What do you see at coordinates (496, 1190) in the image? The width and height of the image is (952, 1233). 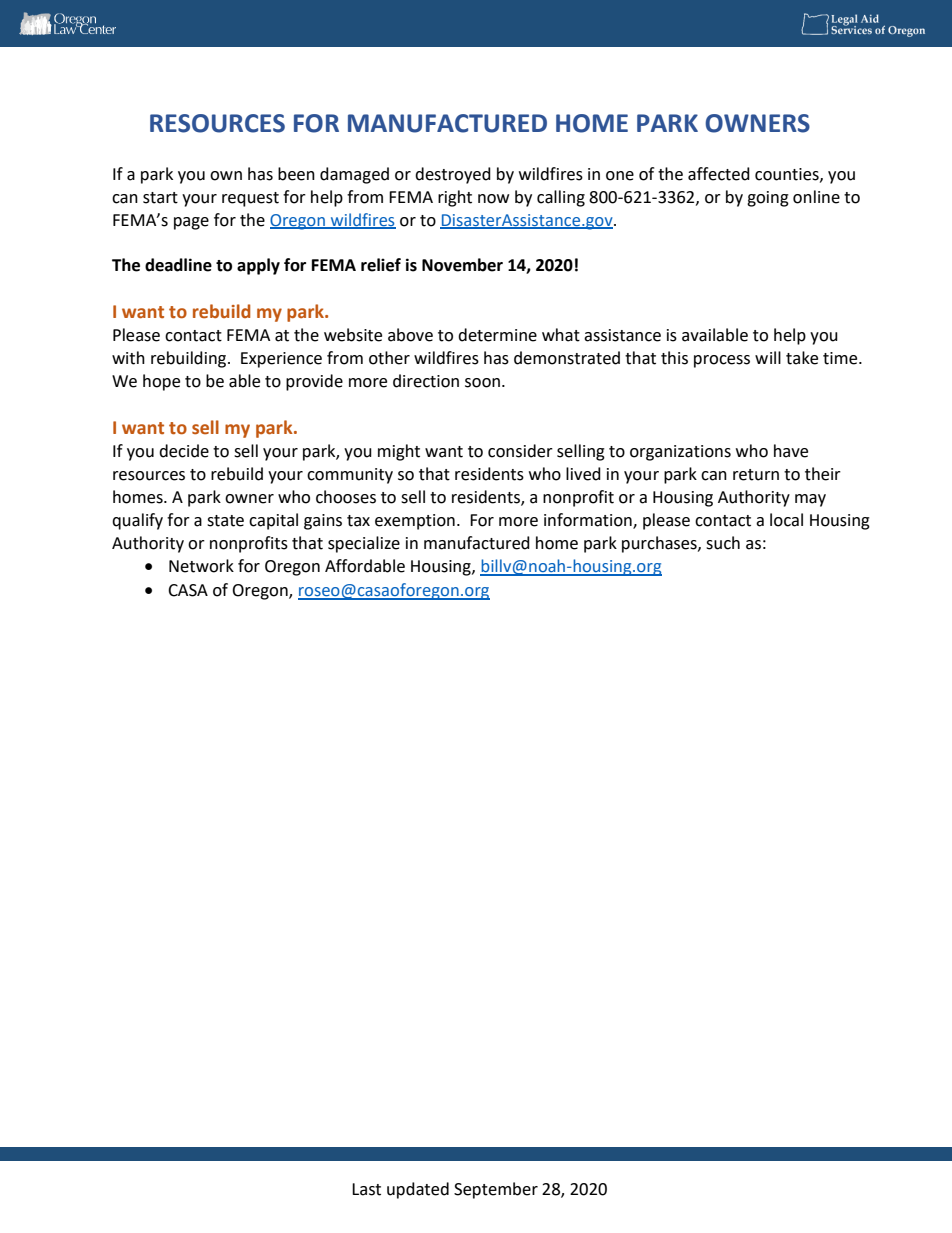 I see `September` at bounding box center [496, 1190].
